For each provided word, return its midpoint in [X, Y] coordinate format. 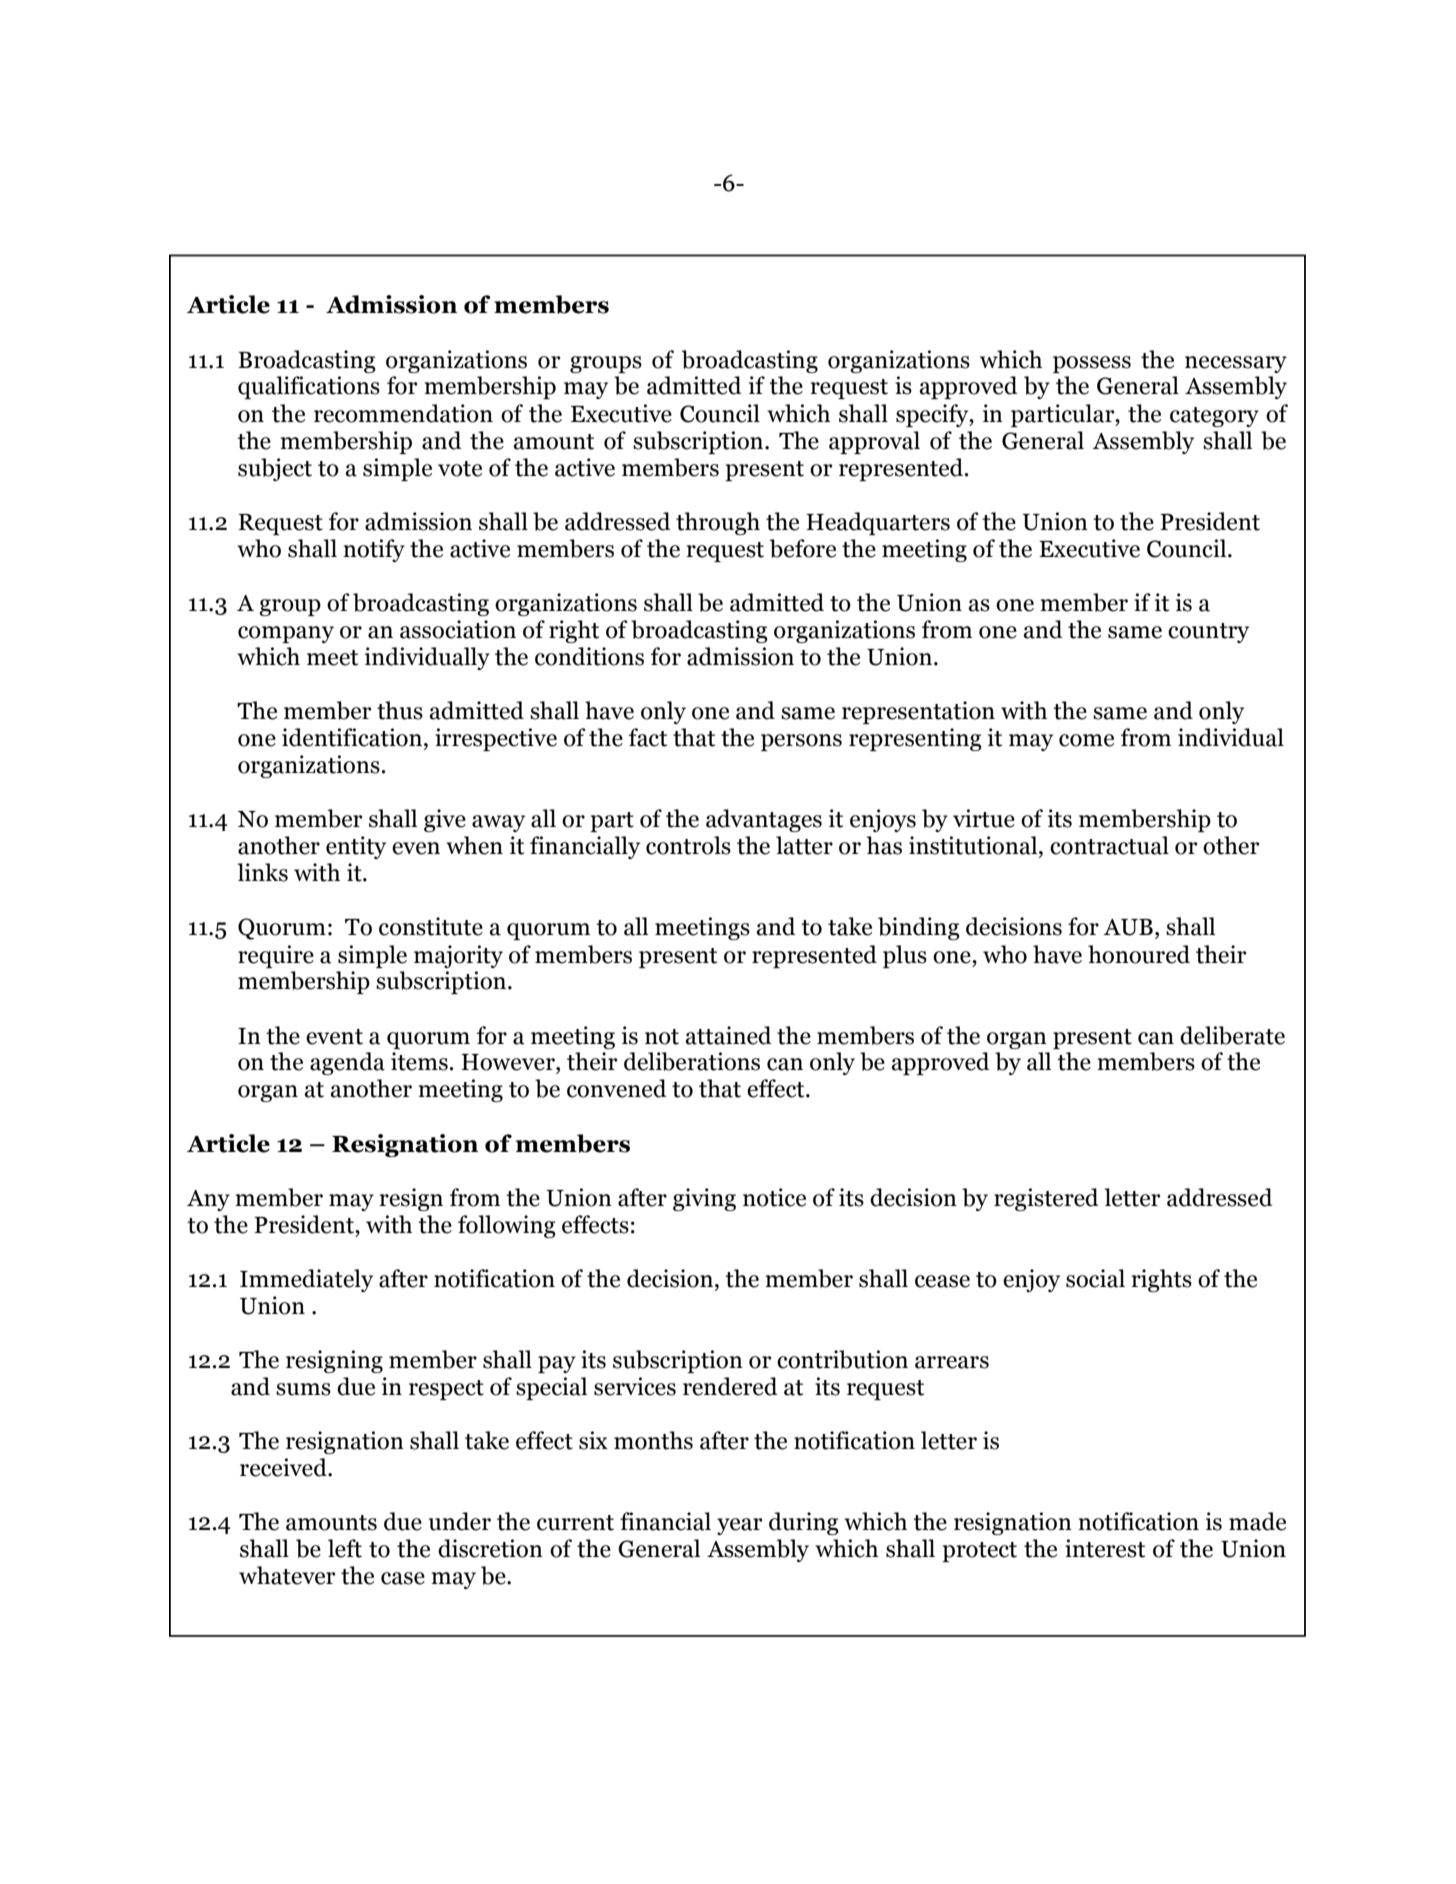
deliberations [692, 1061]
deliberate [1232, 1035]
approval [874, 442]
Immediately [306, 1280]
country [1208, 633]
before [803, 548]
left [345, 1548]
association [458, 629]
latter [804, 845]
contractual [1109, 845]
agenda [347, 1063]
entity [356, 847]
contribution [842, 1359]
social [1095, 1278]
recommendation [403, 413]
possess [1092, 364]
